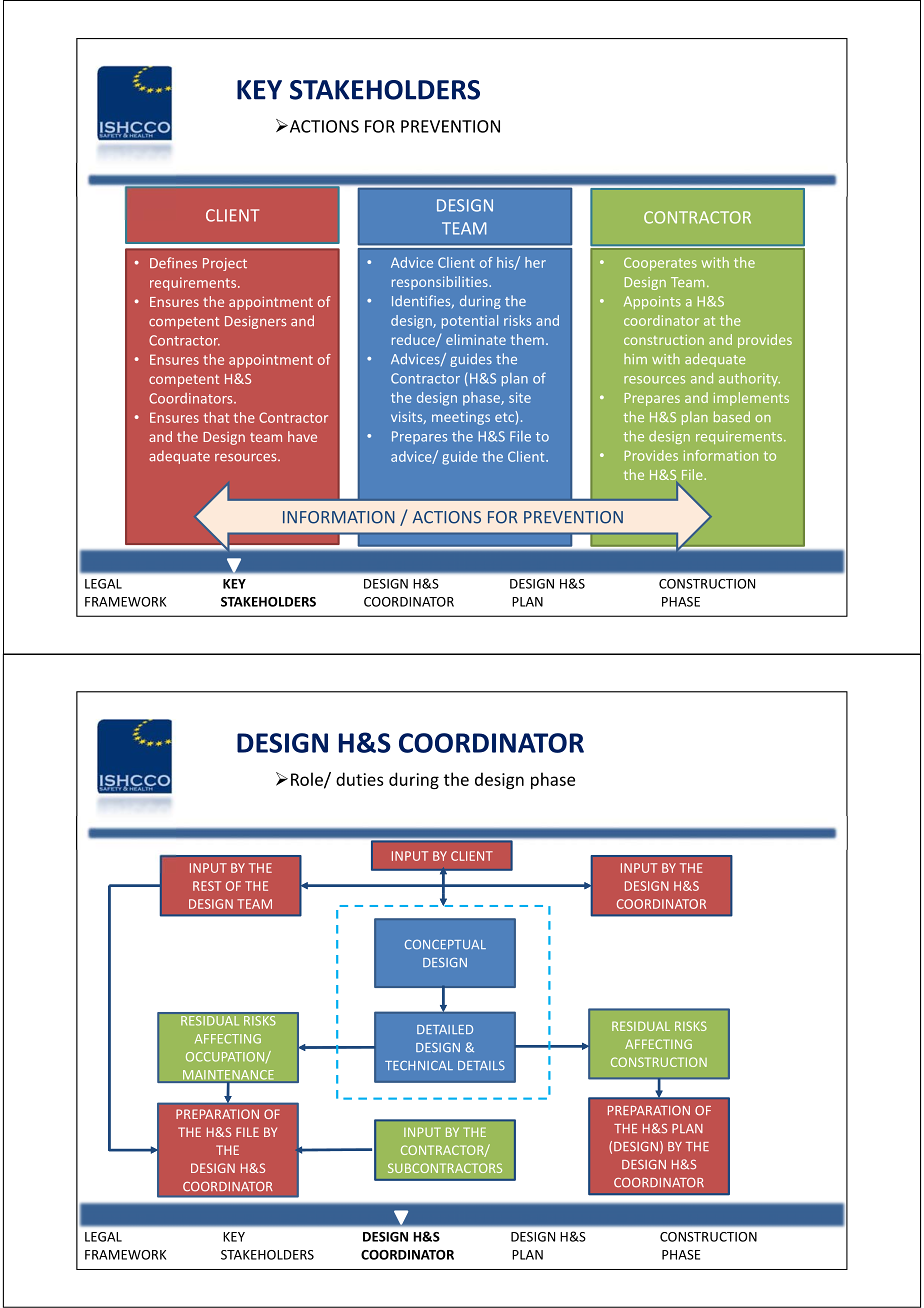  Describe the element at coordinates (441, 283) in the page. I see `responsibilities` at that location.
